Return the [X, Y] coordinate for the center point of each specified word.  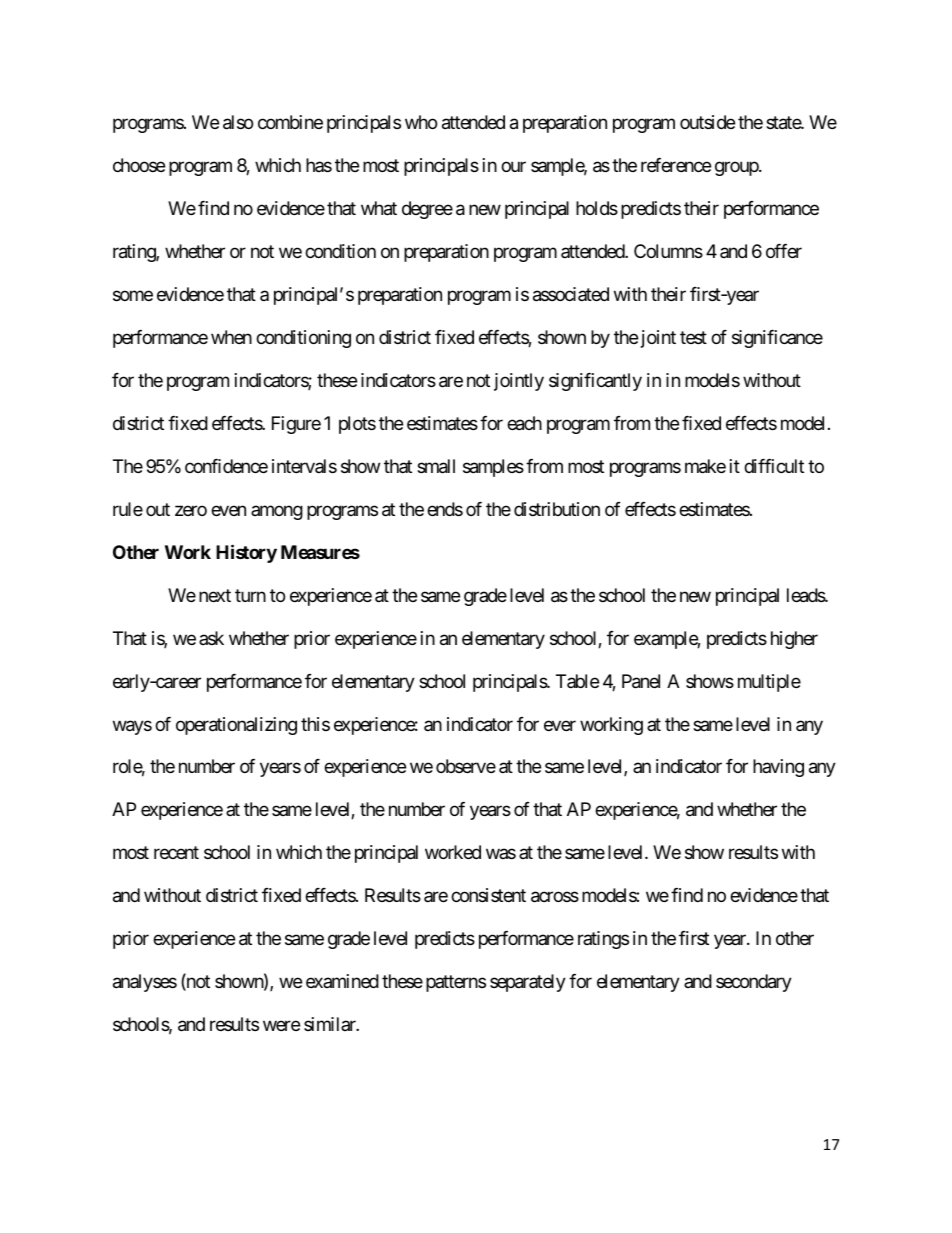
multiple [769, 683]
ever [560, 725]
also [238, 122]
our [513, 166]
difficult [774, 466]
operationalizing [236, 726]
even [228, 510]
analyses [145, 983]
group [737, 168]
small [436, 466]
